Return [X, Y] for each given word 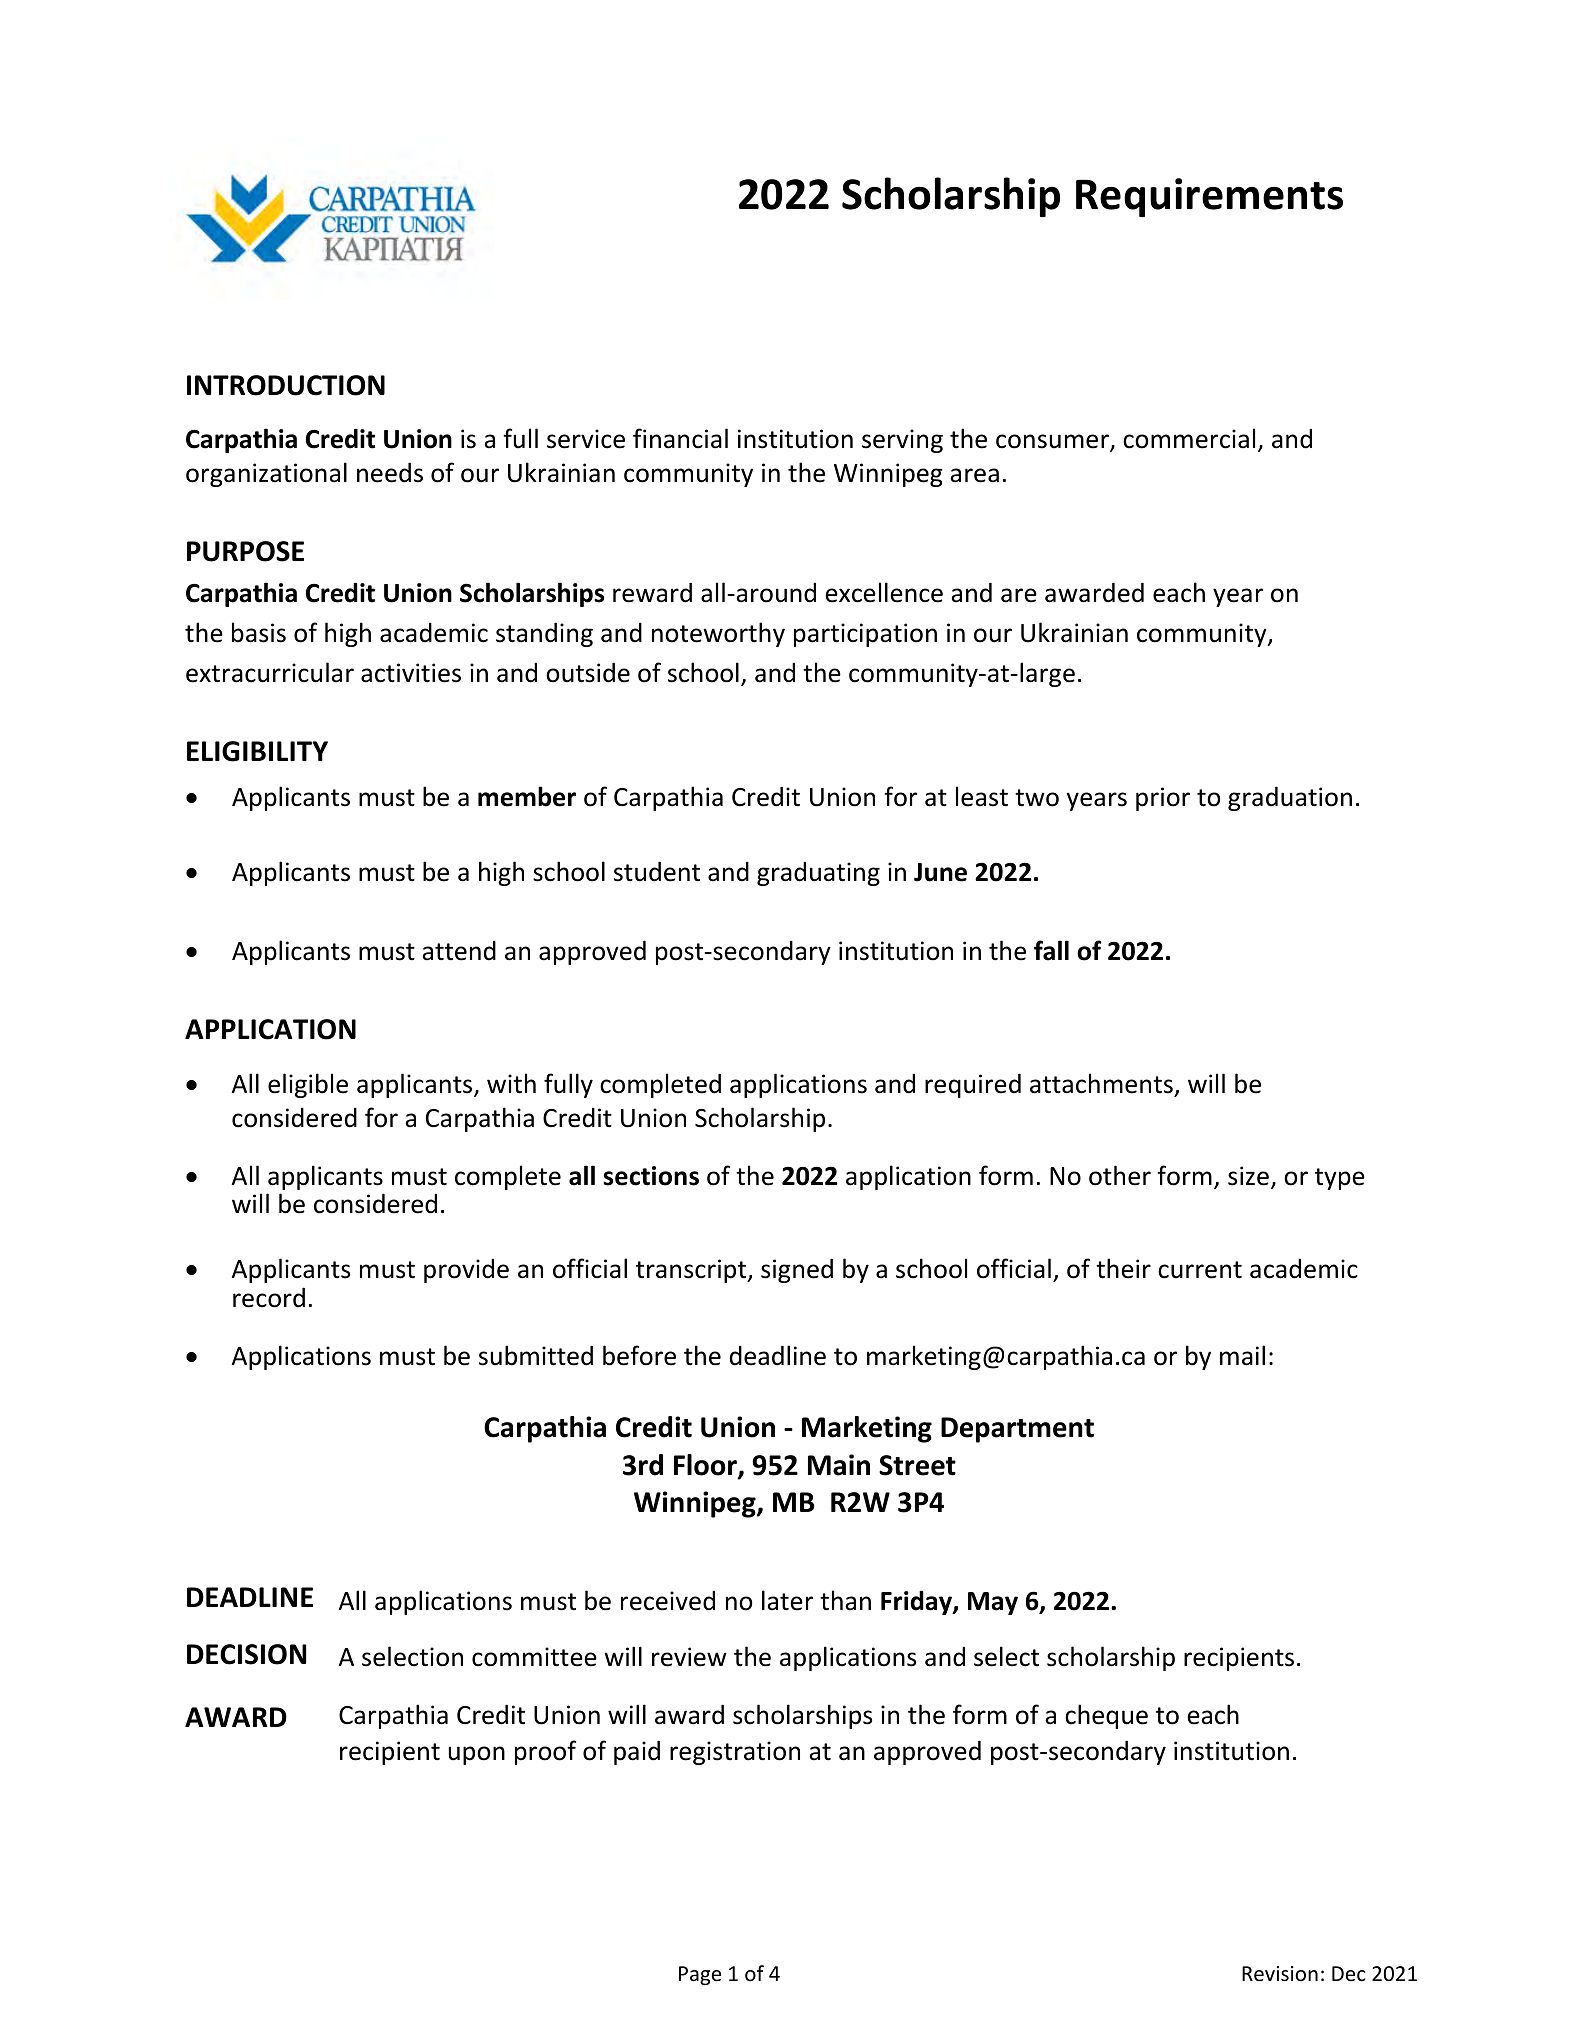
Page [700, 1975]
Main [839, 1465]
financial [680, 438]
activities [411, 673]
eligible [308, 1085]
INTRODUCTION [286, 385]
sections [651, 1176]
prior [1163, 799]
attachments [1101, 1083]
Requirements [1209, 198]
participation [865, 635]
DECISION [246, 1654]
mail [1242, 1355]
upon [477, 1755]
